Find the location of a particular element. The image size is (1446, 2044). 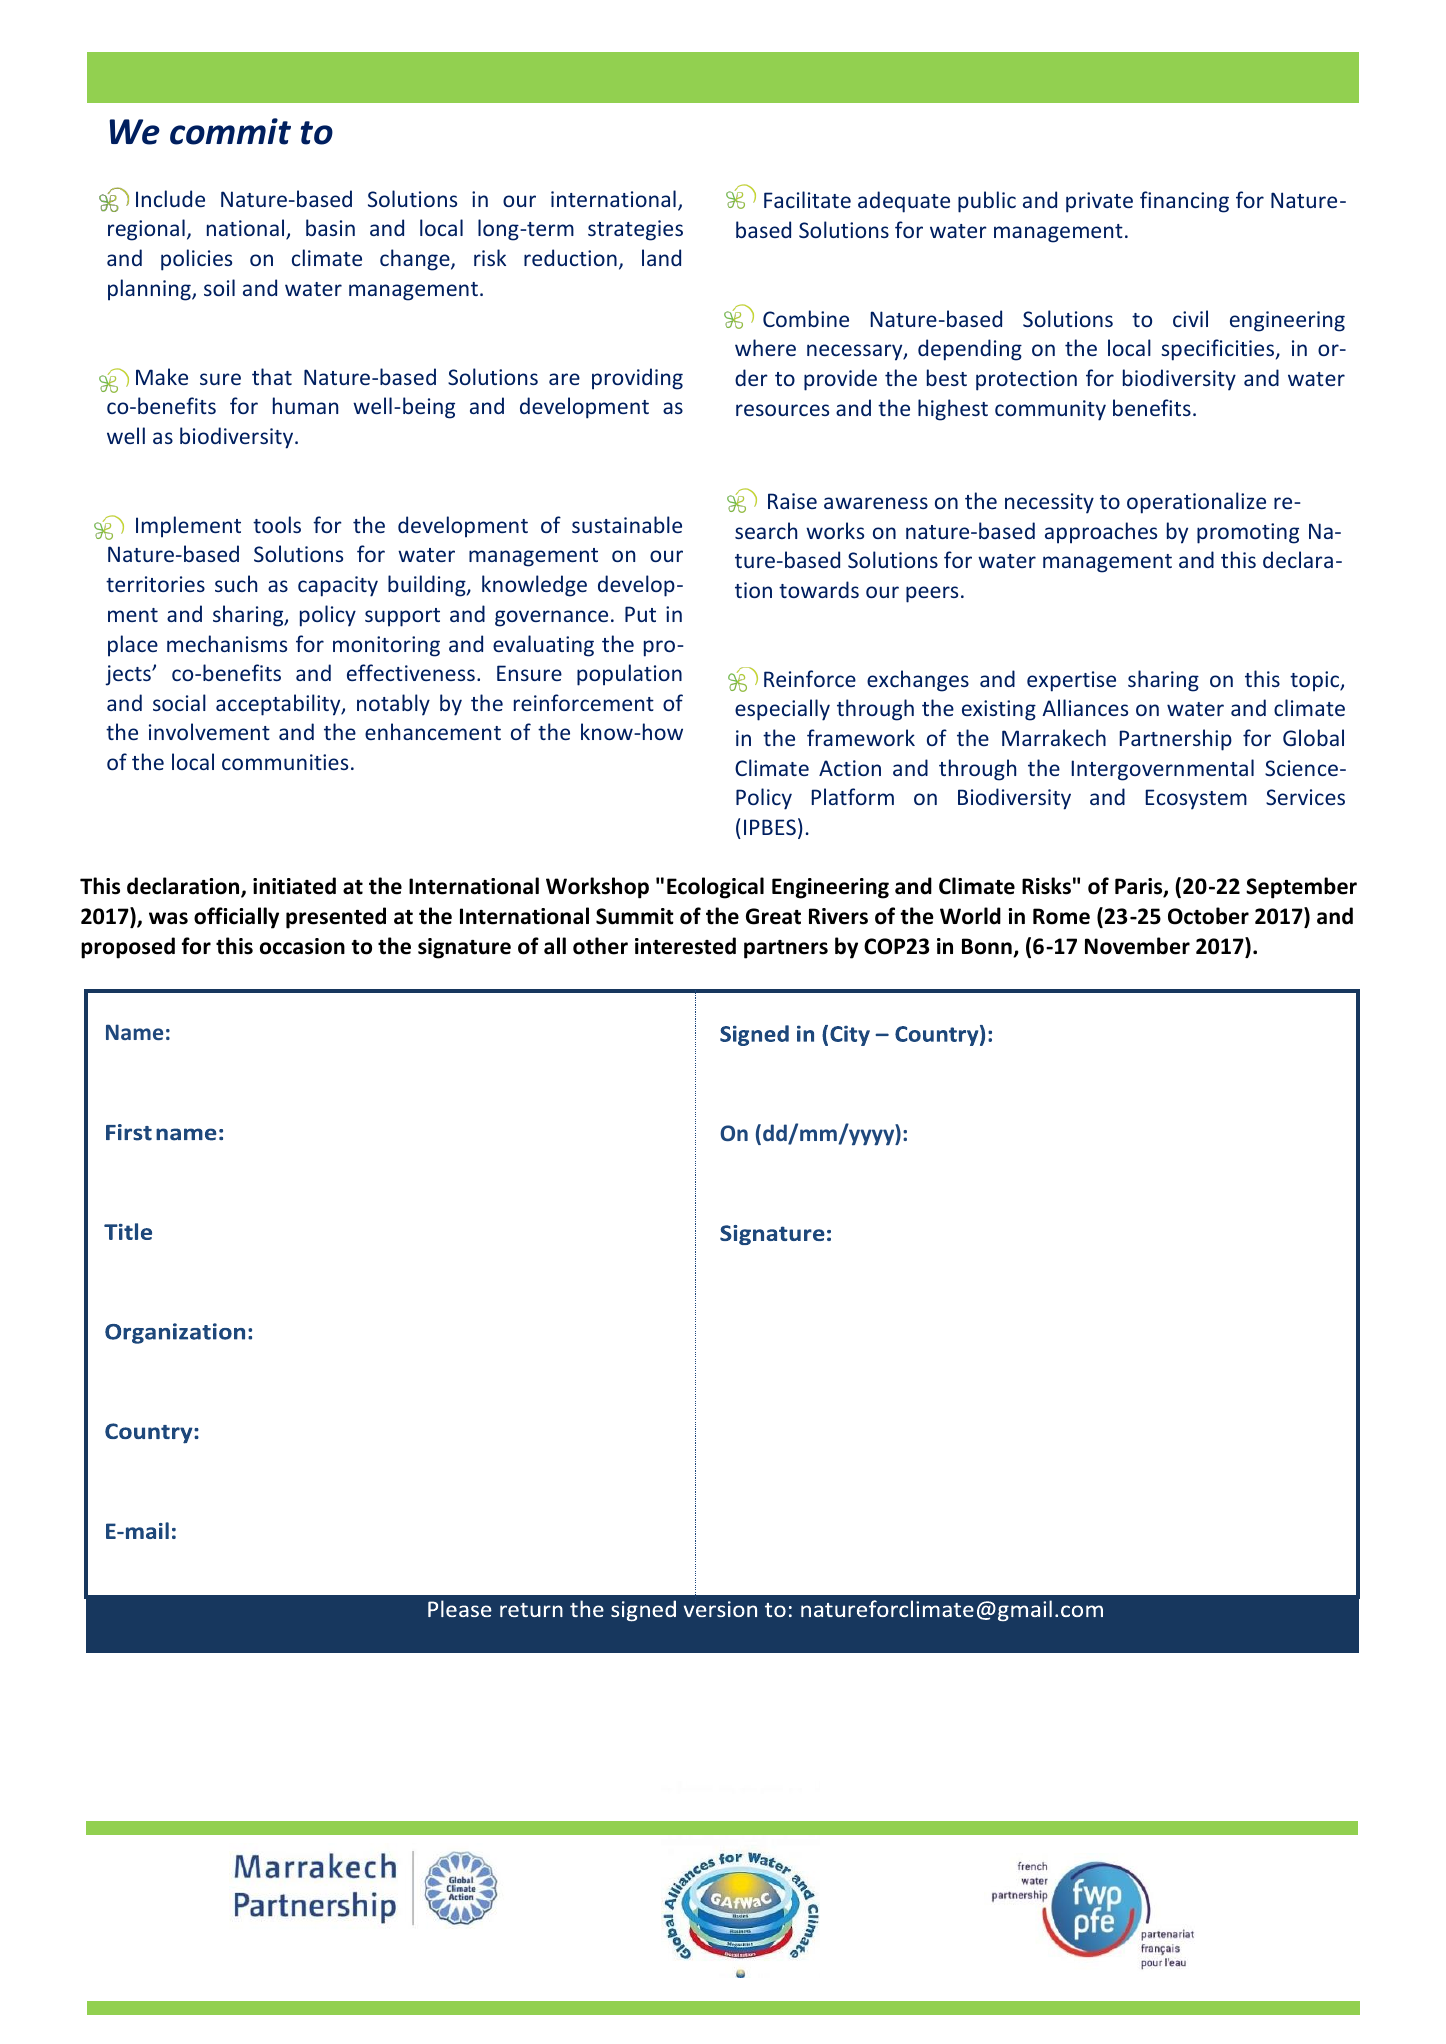

such is located at coordinates (236, 583).
